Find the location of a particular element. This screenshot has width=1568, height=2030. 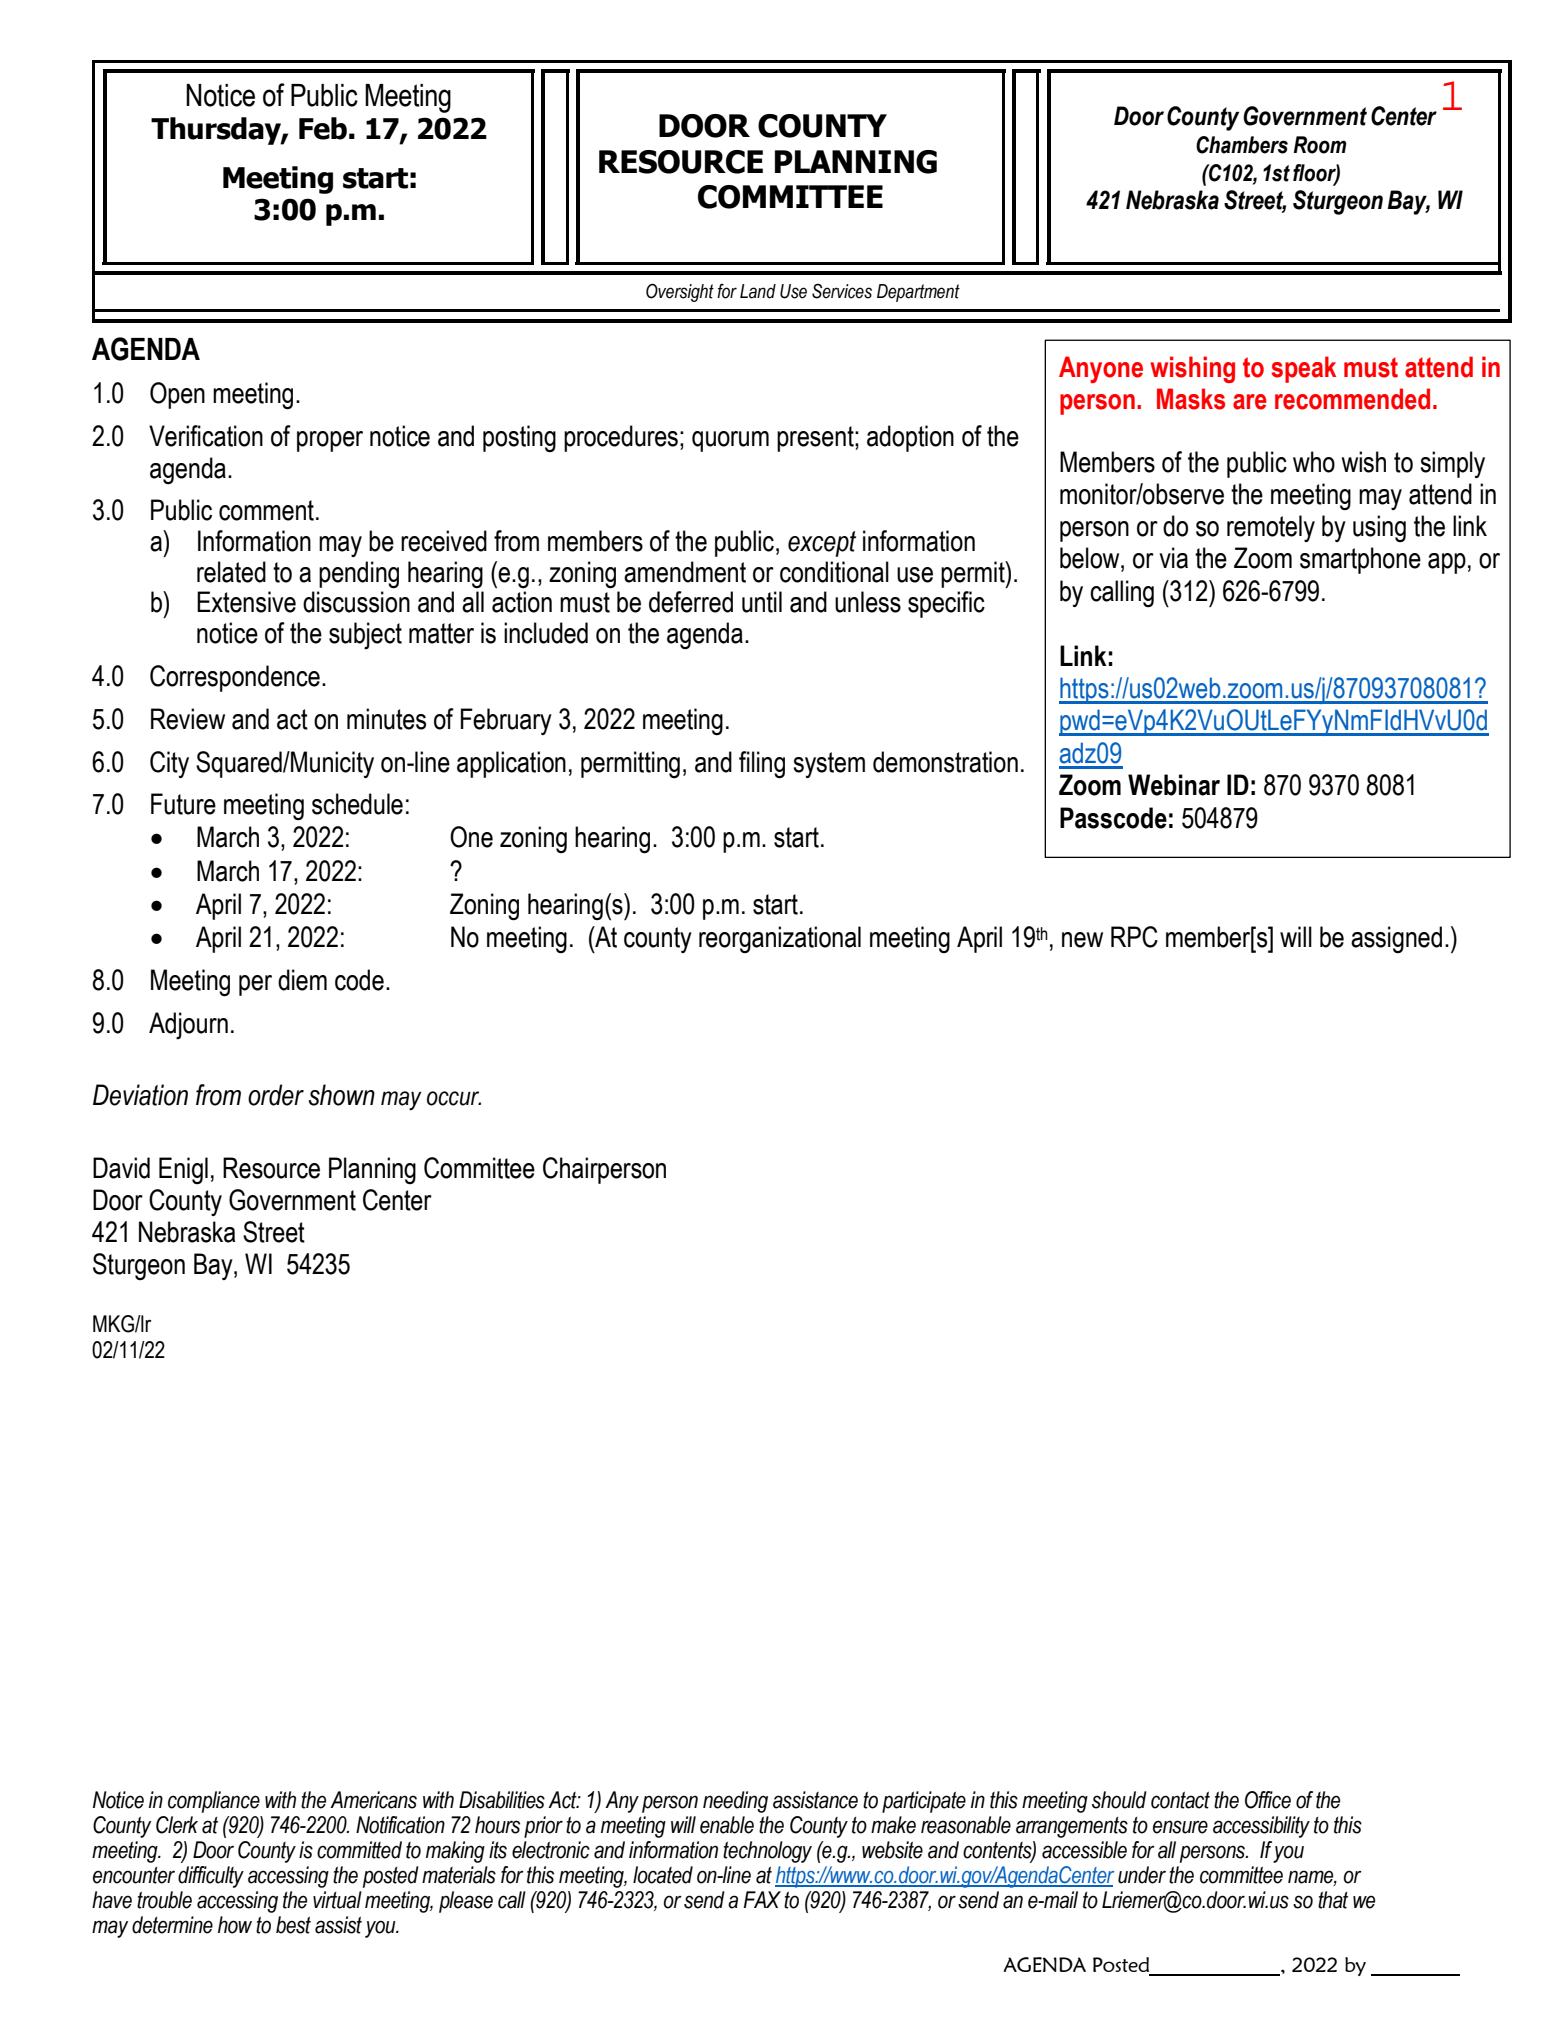

until is located at coordinates (762, 602).
